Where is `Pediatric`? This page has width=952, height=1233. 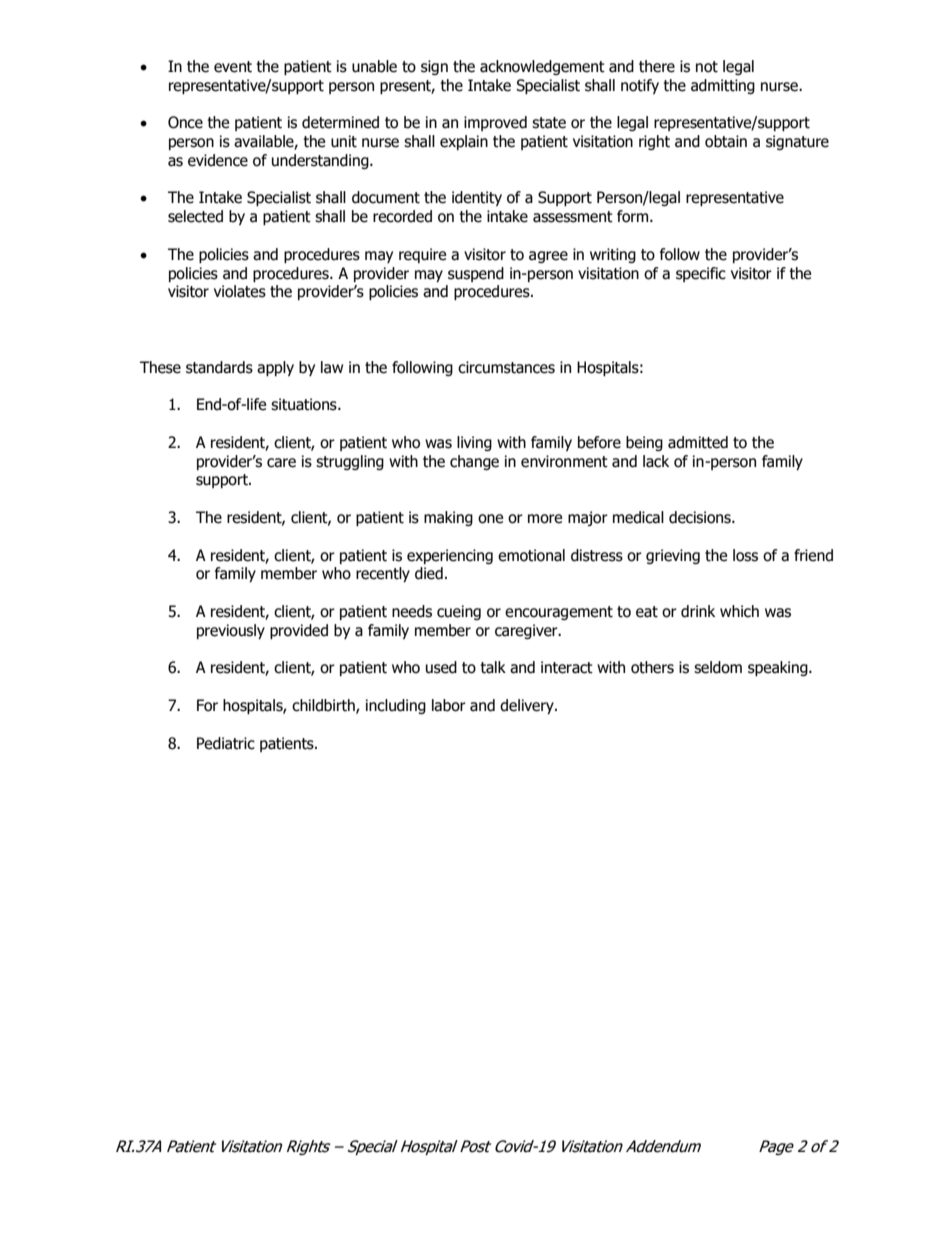
Pediatric is located at coordinates (226, 743).
